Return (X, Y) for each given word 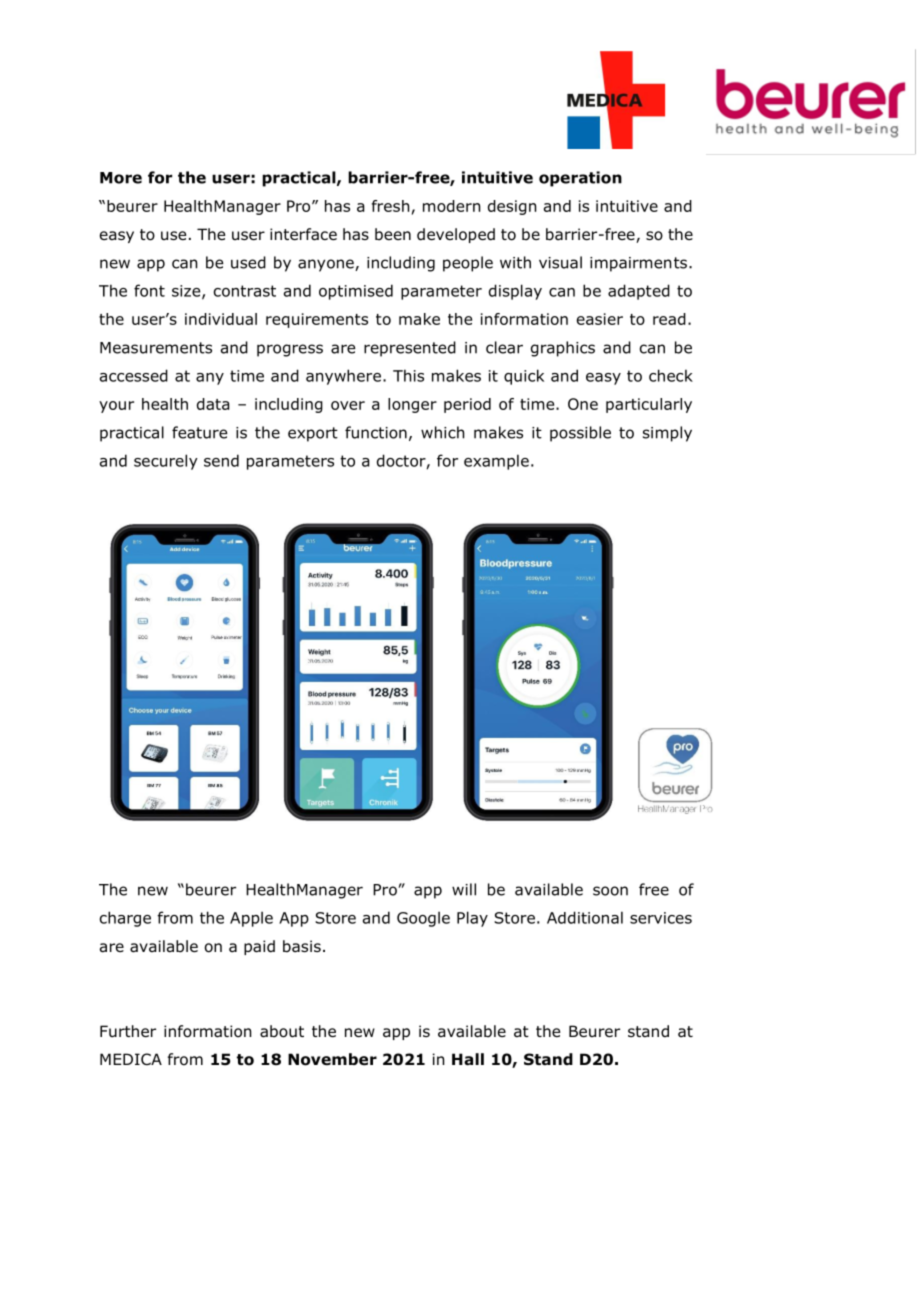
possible (580, 434)
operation (580, 179)
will (464, 889)
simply (667, 434)
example (496, 462)
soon (610, 891)
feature (199, 432)
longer (412, 405)
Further (128, 1031)
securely (166, 462)
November (332, 1059)
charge (125, 919)
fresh (390, 206)
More (121, 178)
